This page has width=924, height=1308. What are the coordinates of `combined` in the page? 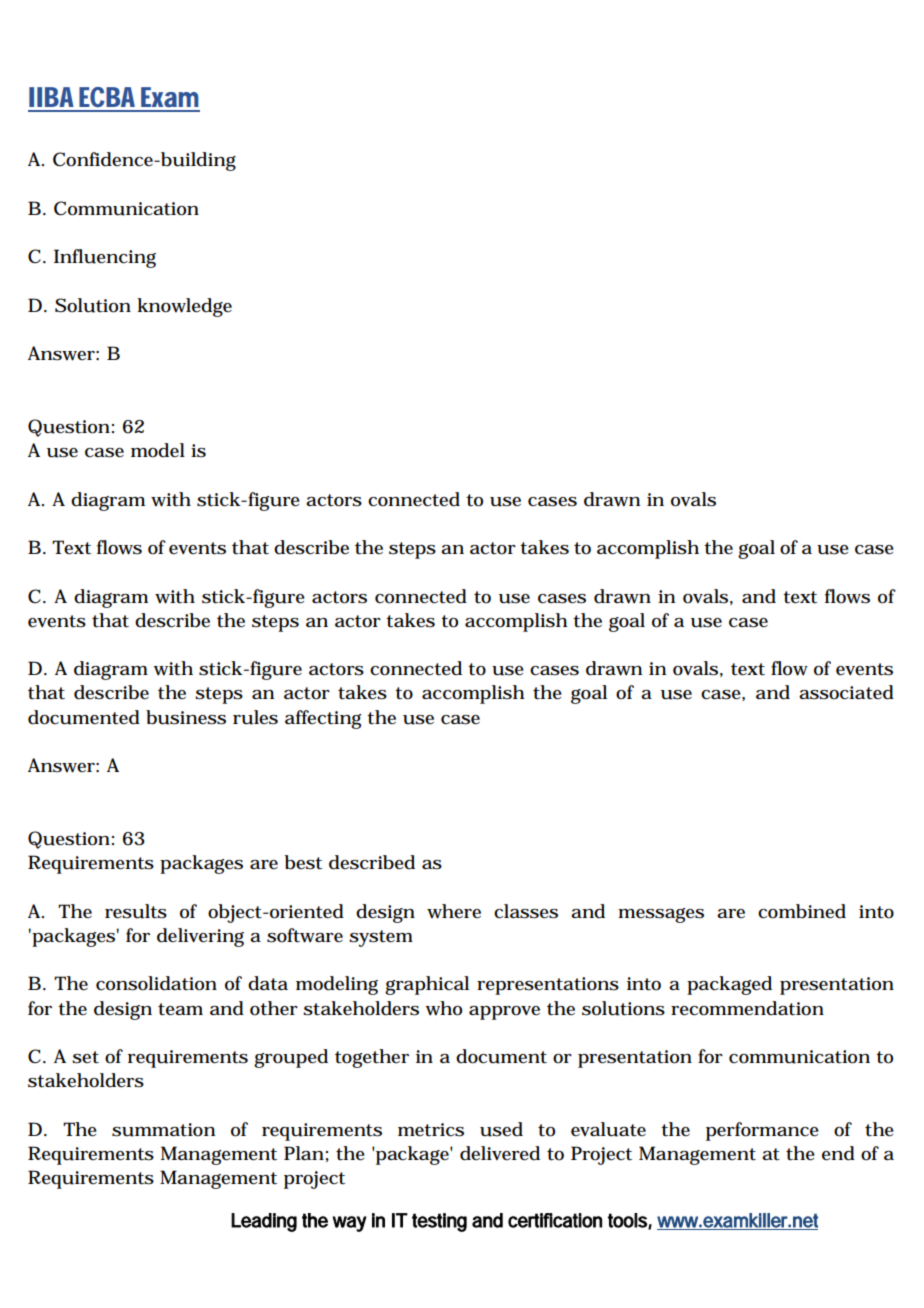 It's located at (802, 911).
